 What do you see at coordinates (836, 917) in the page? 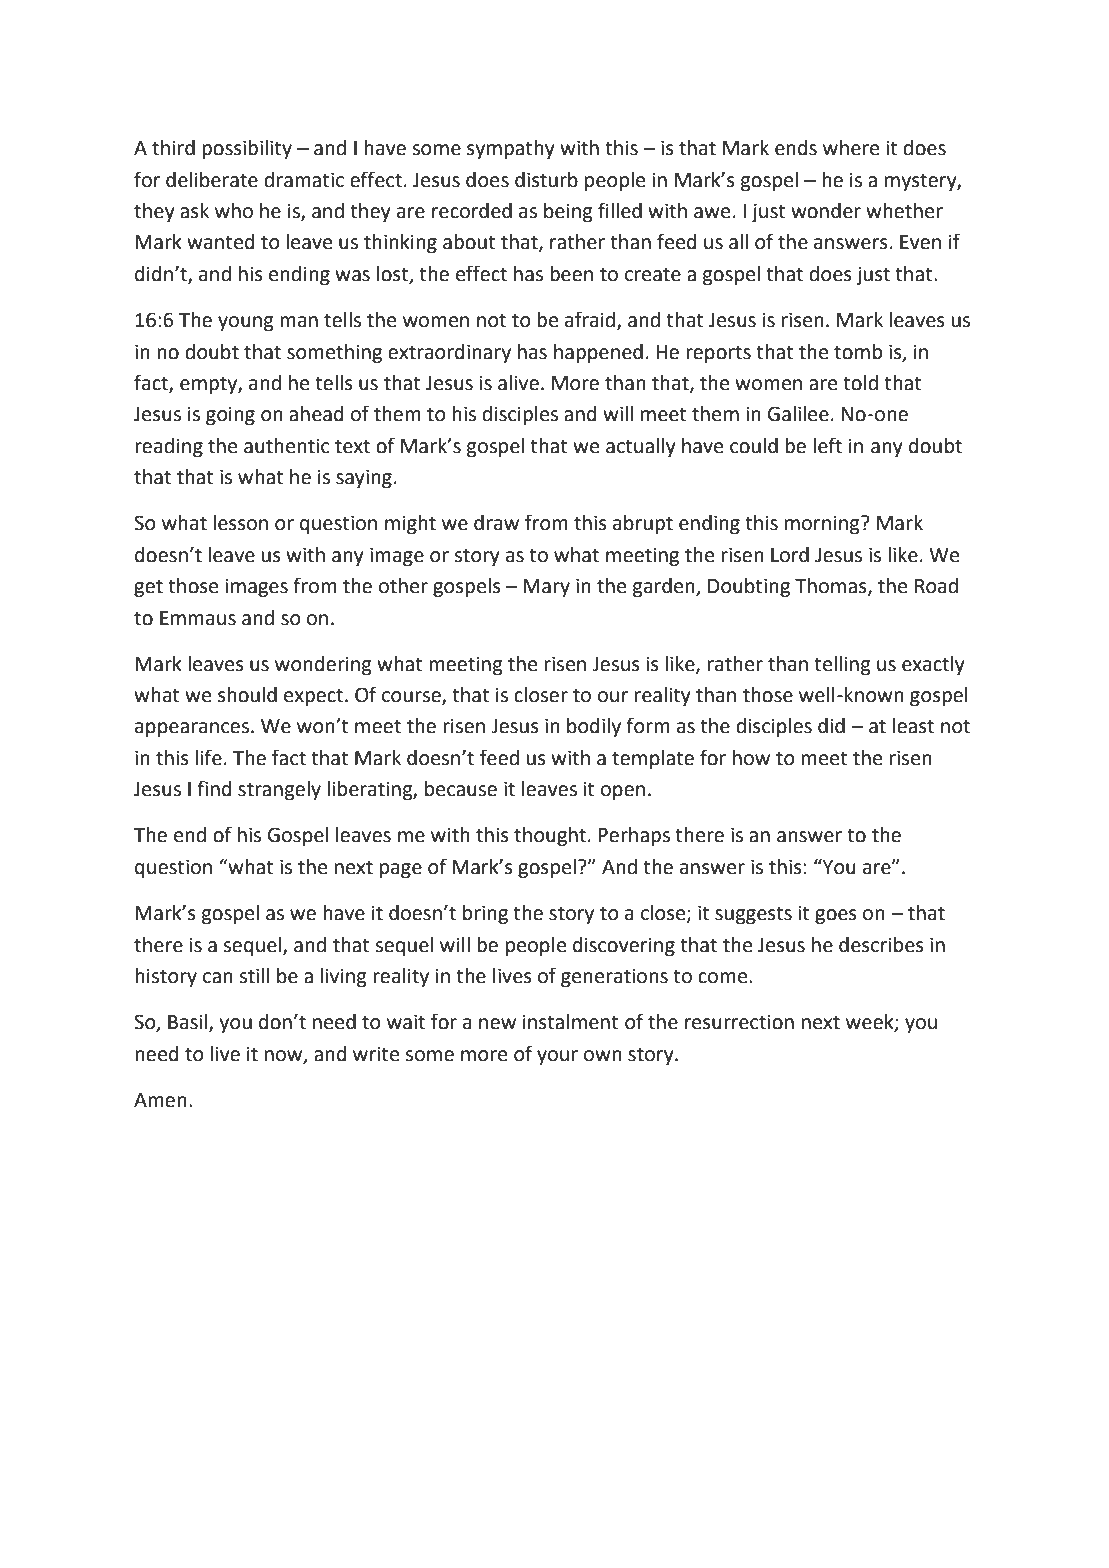
I see `goes` at bounding box center [836, 917].
